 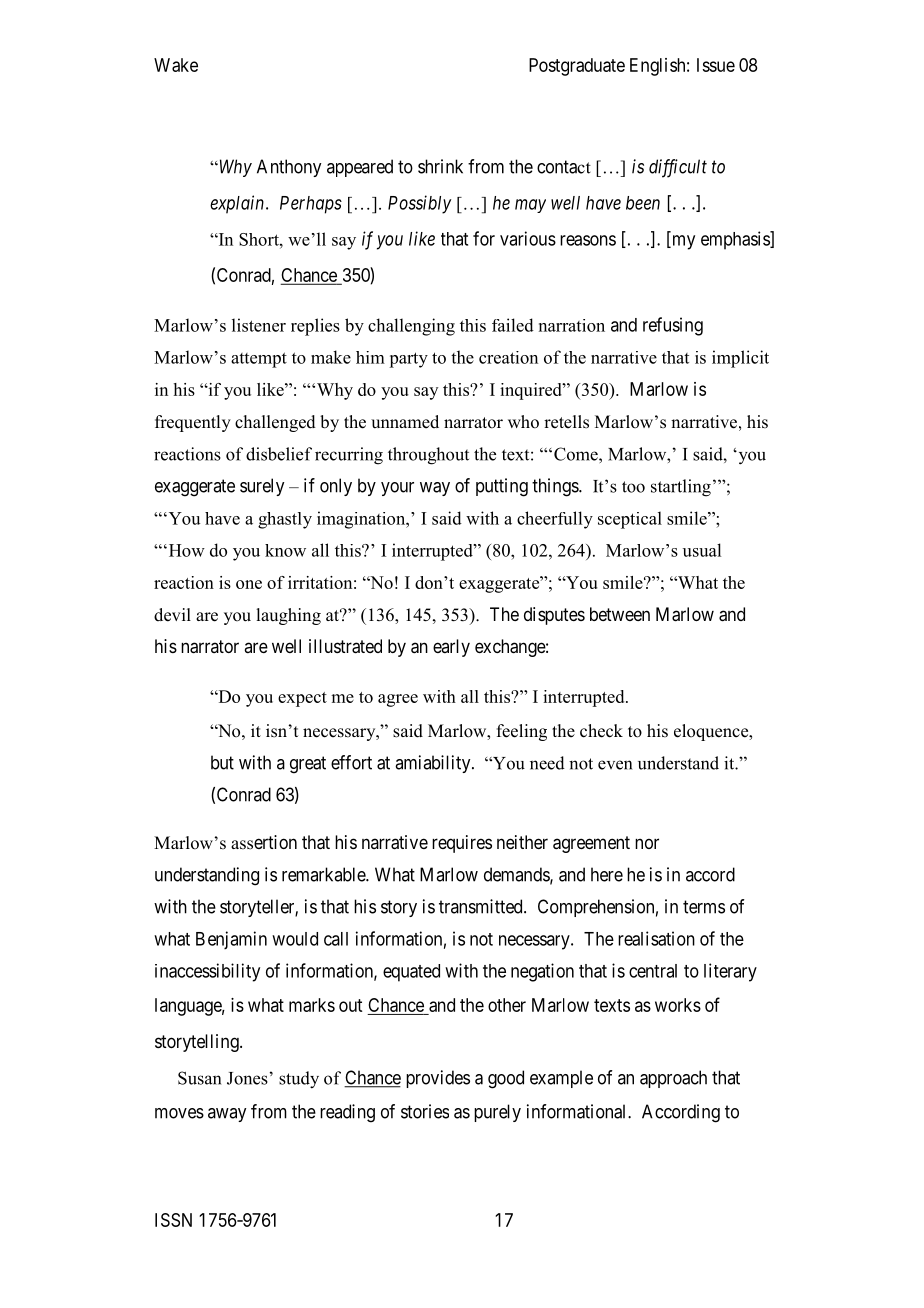 What do you see at coordinates (681, 488) in the page?
I see `startling` at bounding box center [681, 488].
